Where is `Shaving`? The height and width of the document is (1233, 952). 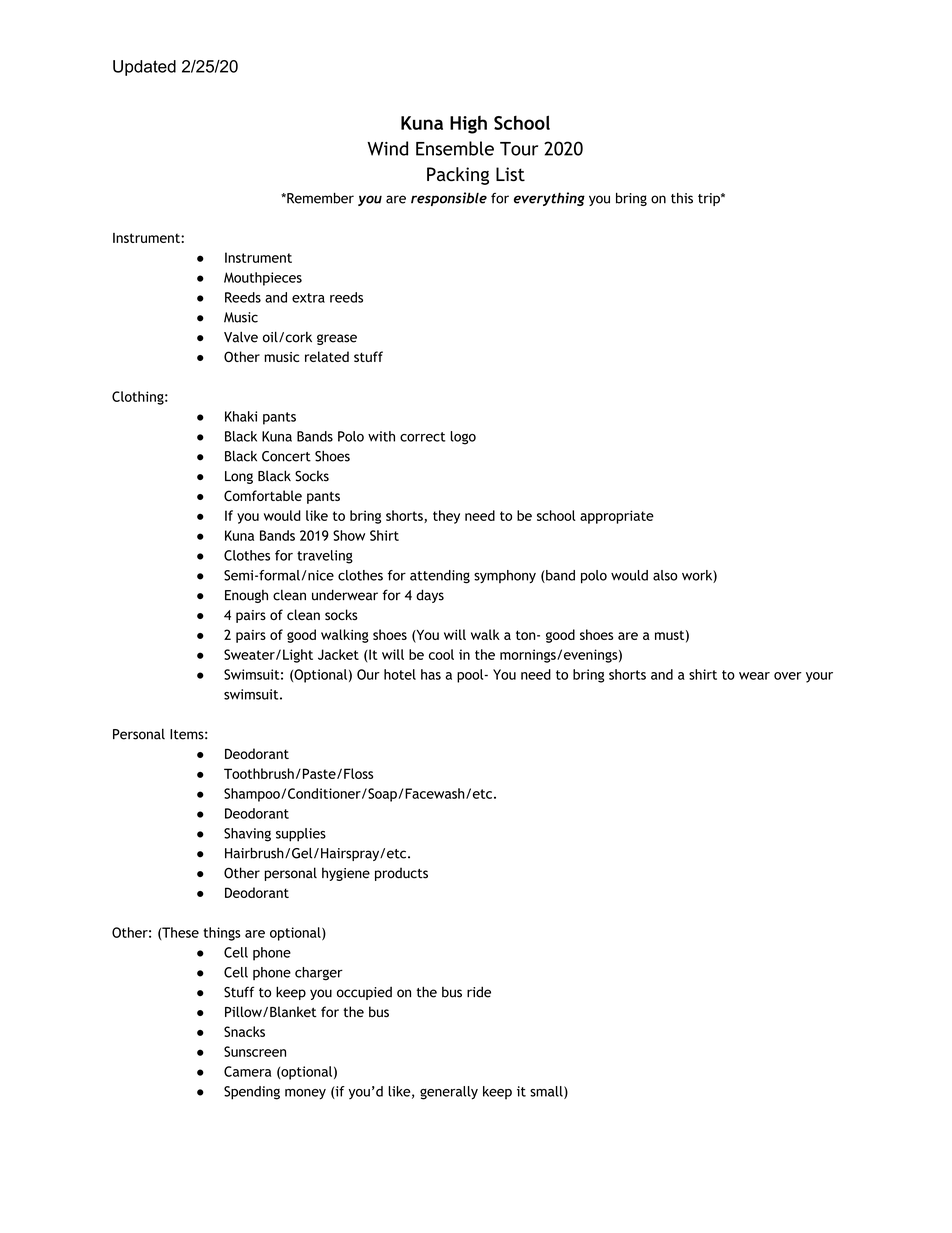 Shaving is located at coordinates (247, 835).
